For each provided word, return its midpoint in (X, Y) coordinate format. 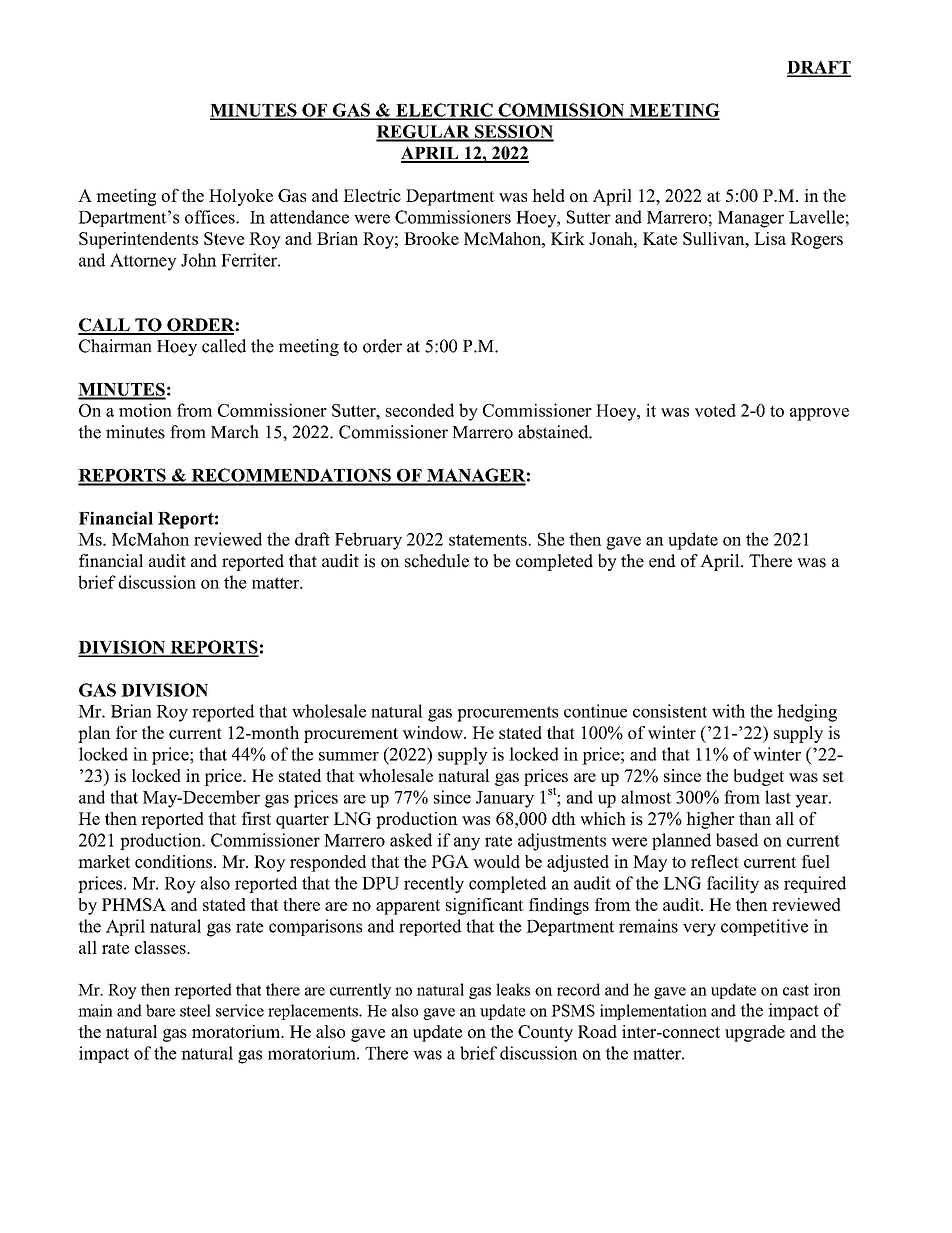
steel (195, 1010)
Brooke (431, 238)
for (126, 732)
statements (489, 540)
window (433, 732)
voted (715, 410)
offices (211, 217)
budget (759, 777)
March (235, 432)
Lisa (770, 238)
